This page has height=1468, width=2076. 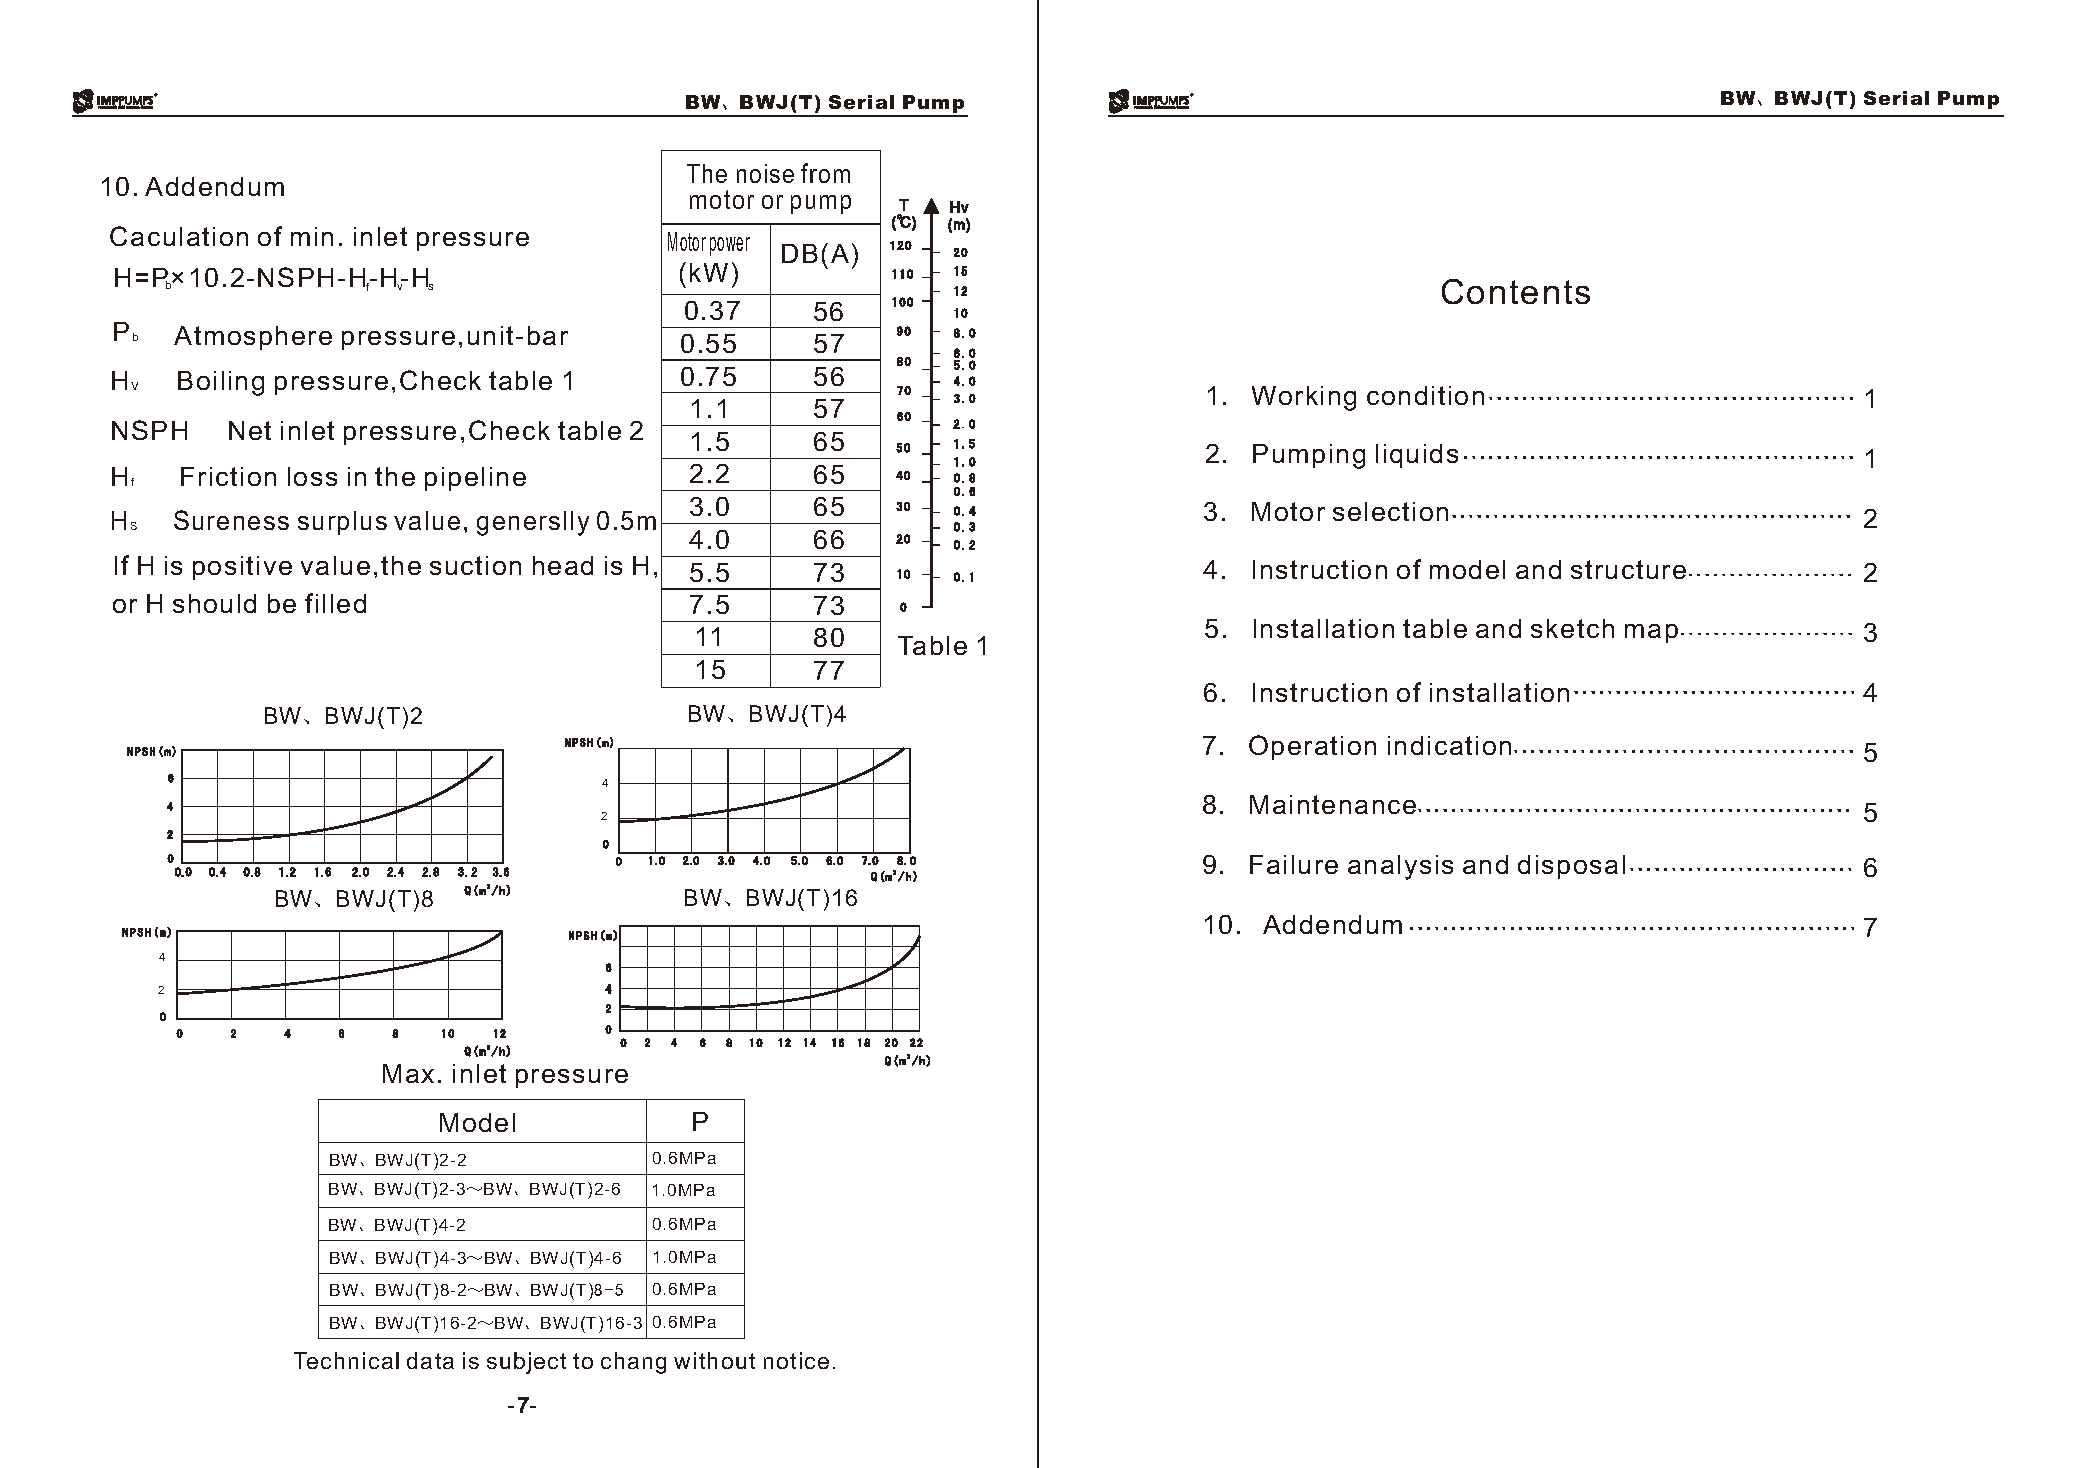 I want to click on notice, so click(x=796, y=1360).
